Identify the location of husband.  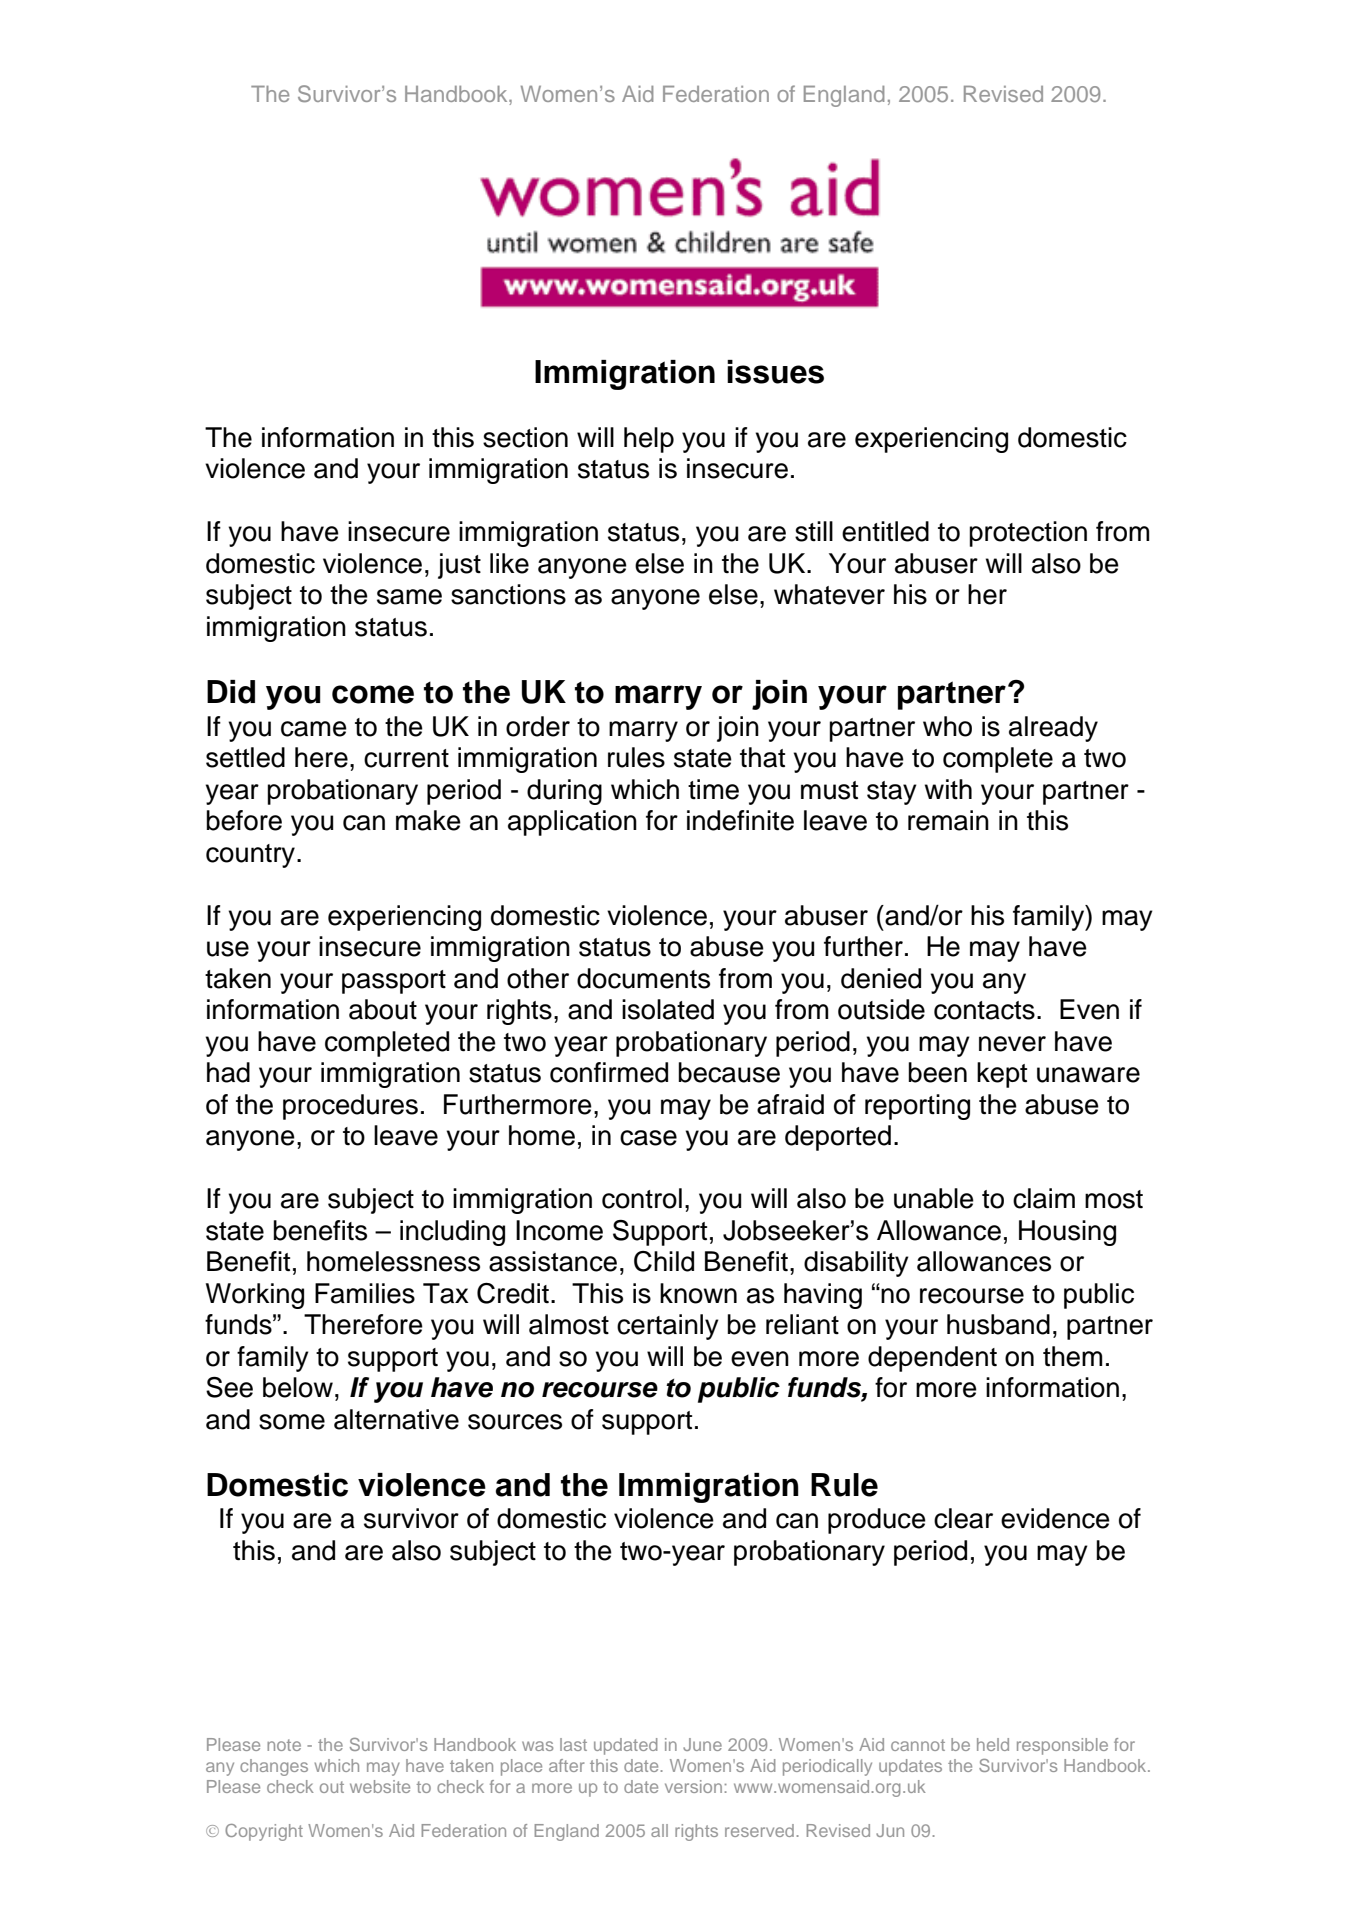
(998, 1324).
